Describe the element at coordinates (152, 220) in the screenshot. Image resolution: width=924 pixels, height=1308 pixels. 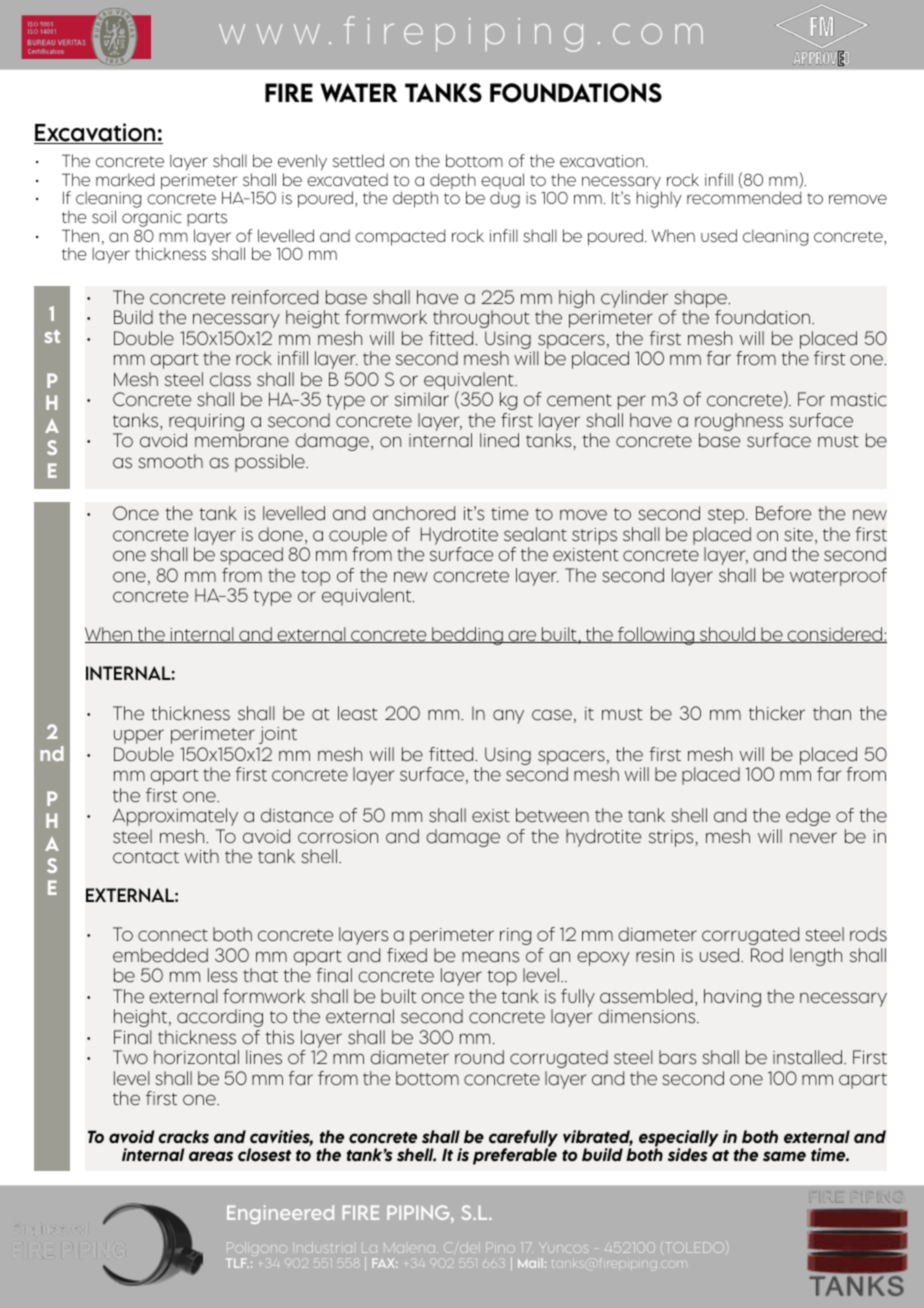
I see `organic` at that location.
